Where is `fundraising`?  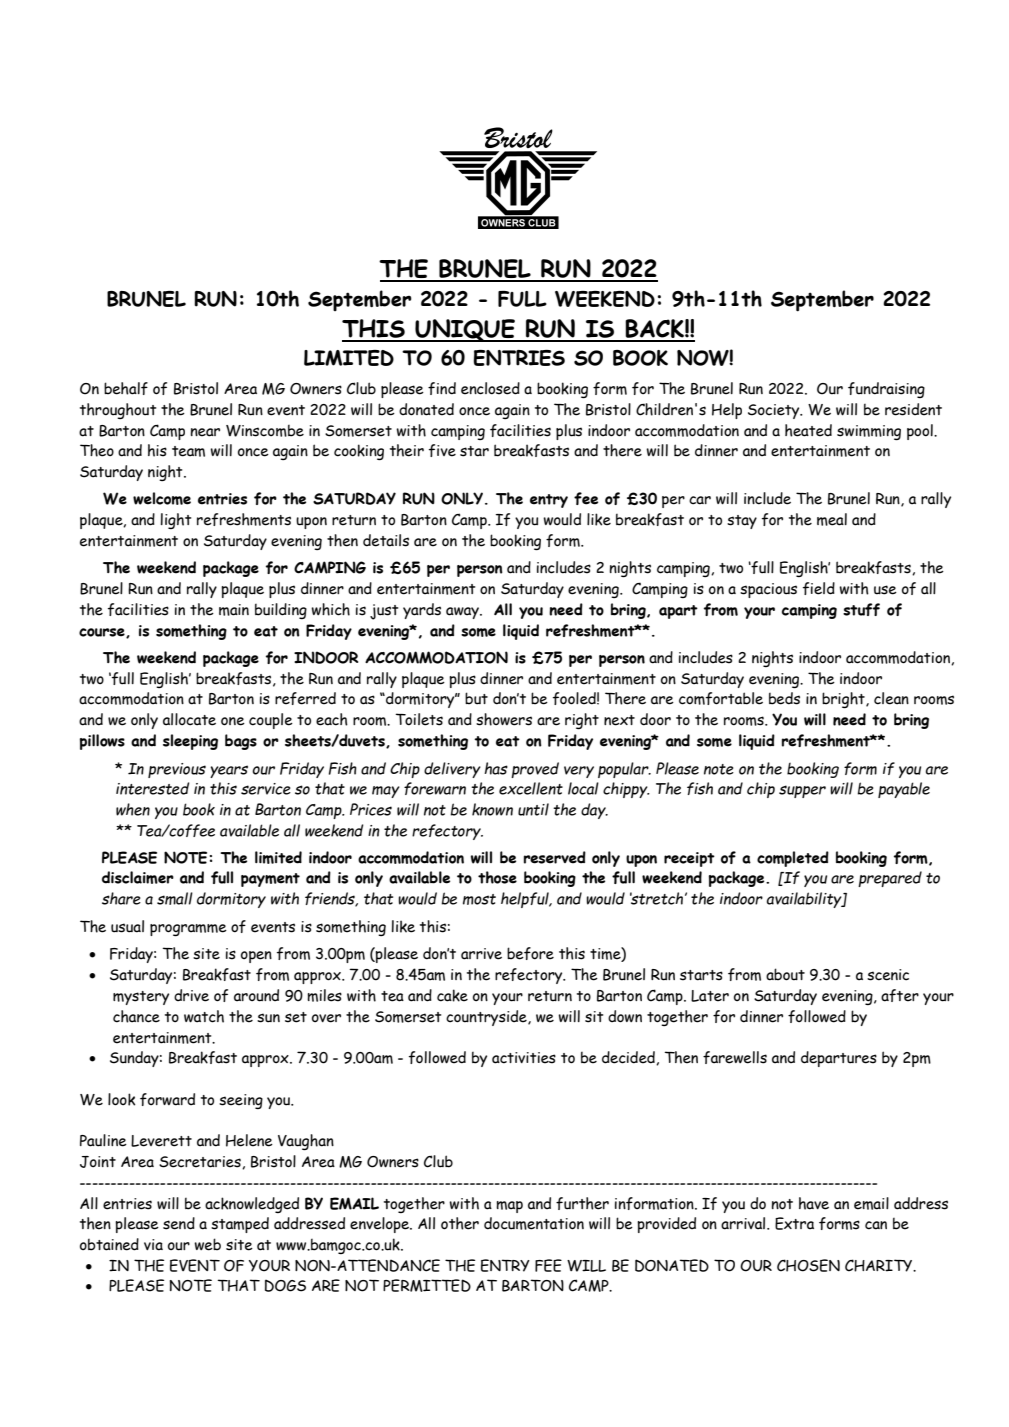 fundraising is located at coordinates (886, 390).
